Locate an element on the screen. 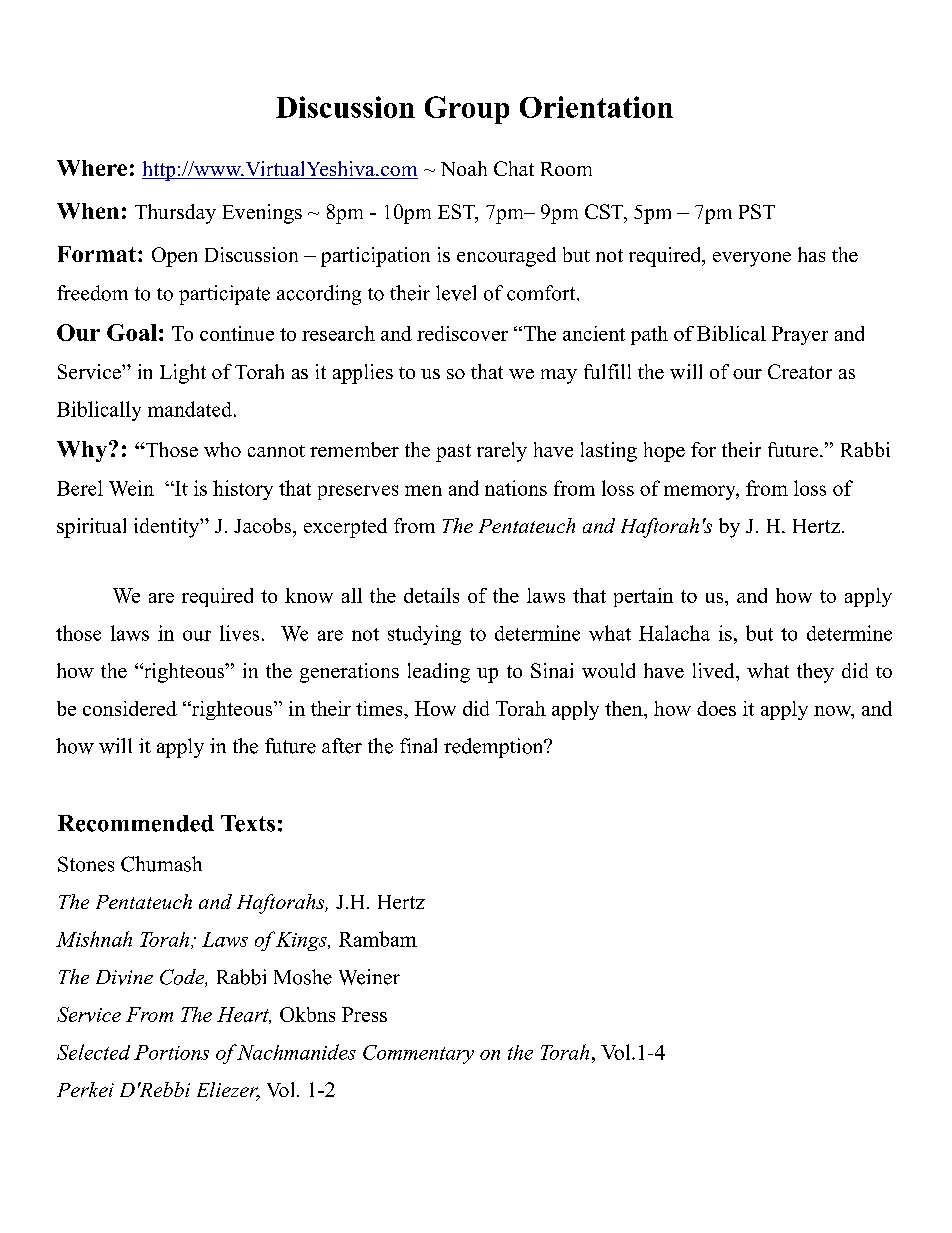 This screenshot has height=1233, width=952. Portions is located at coordinates (171, 1052).
